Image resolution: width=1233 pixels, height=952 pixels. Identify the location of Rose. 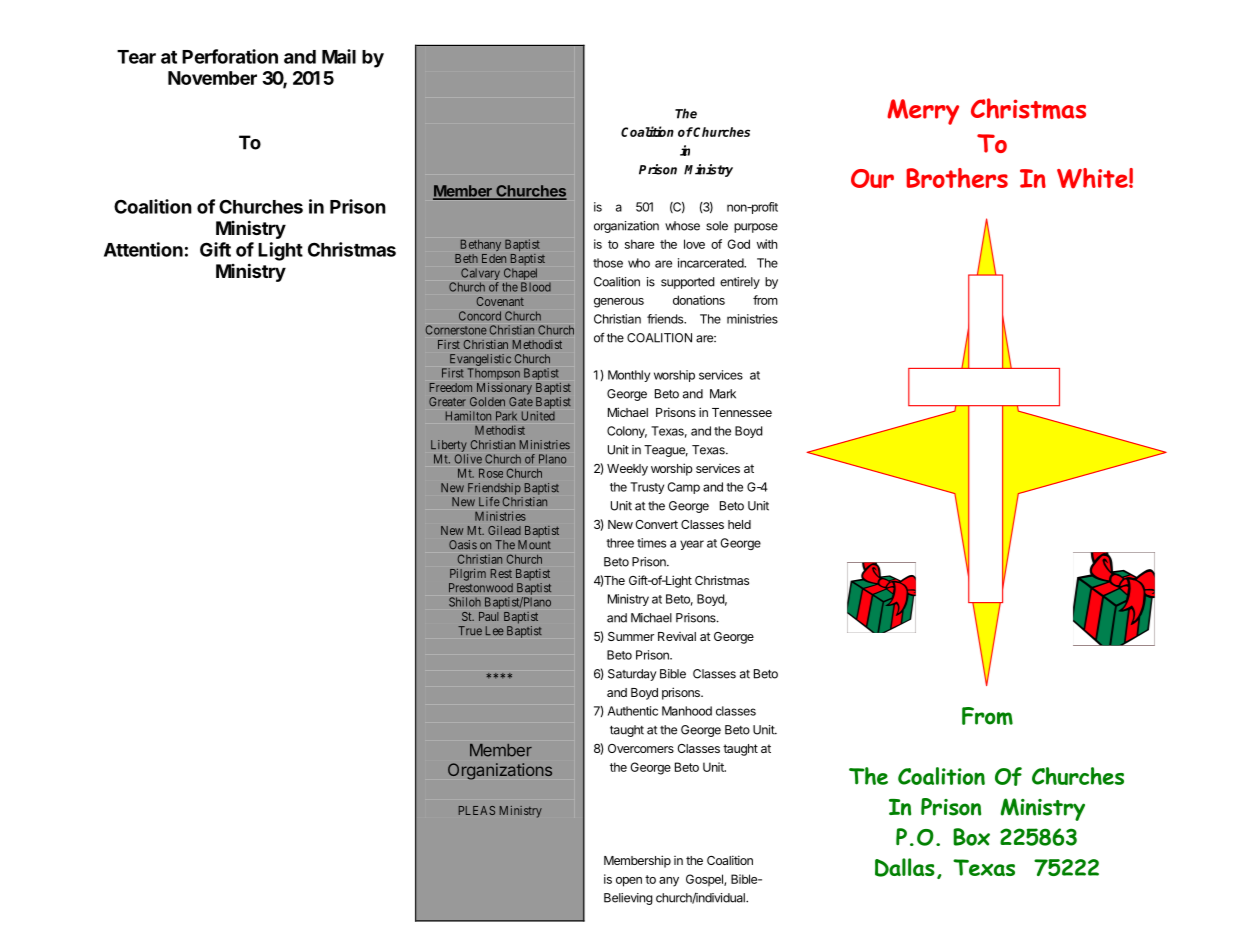
(491, 473).
